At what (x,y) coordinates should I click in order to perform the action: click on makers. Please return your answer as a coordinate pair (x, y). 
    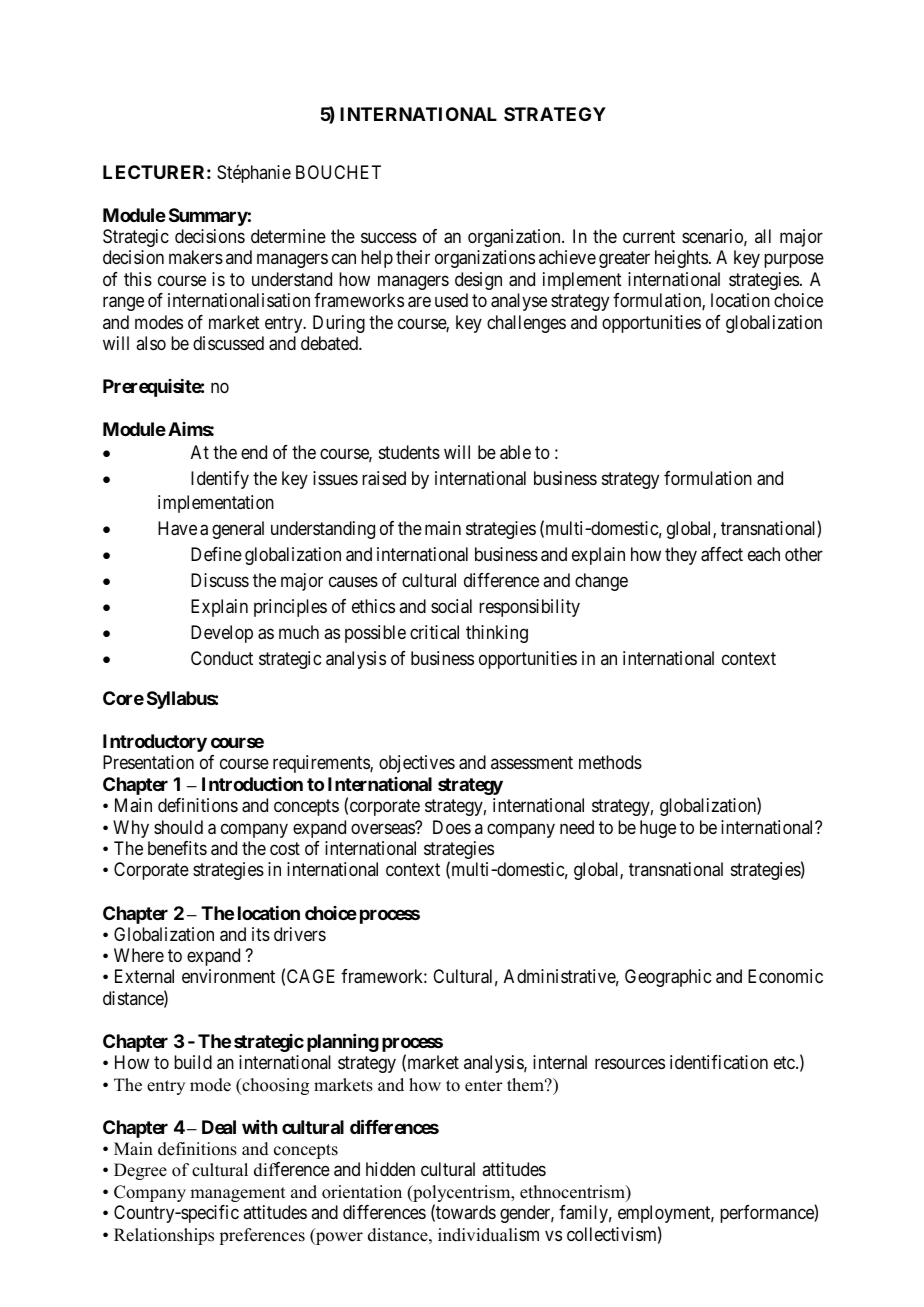
    Looking at the image, I should click on (196, 257).
